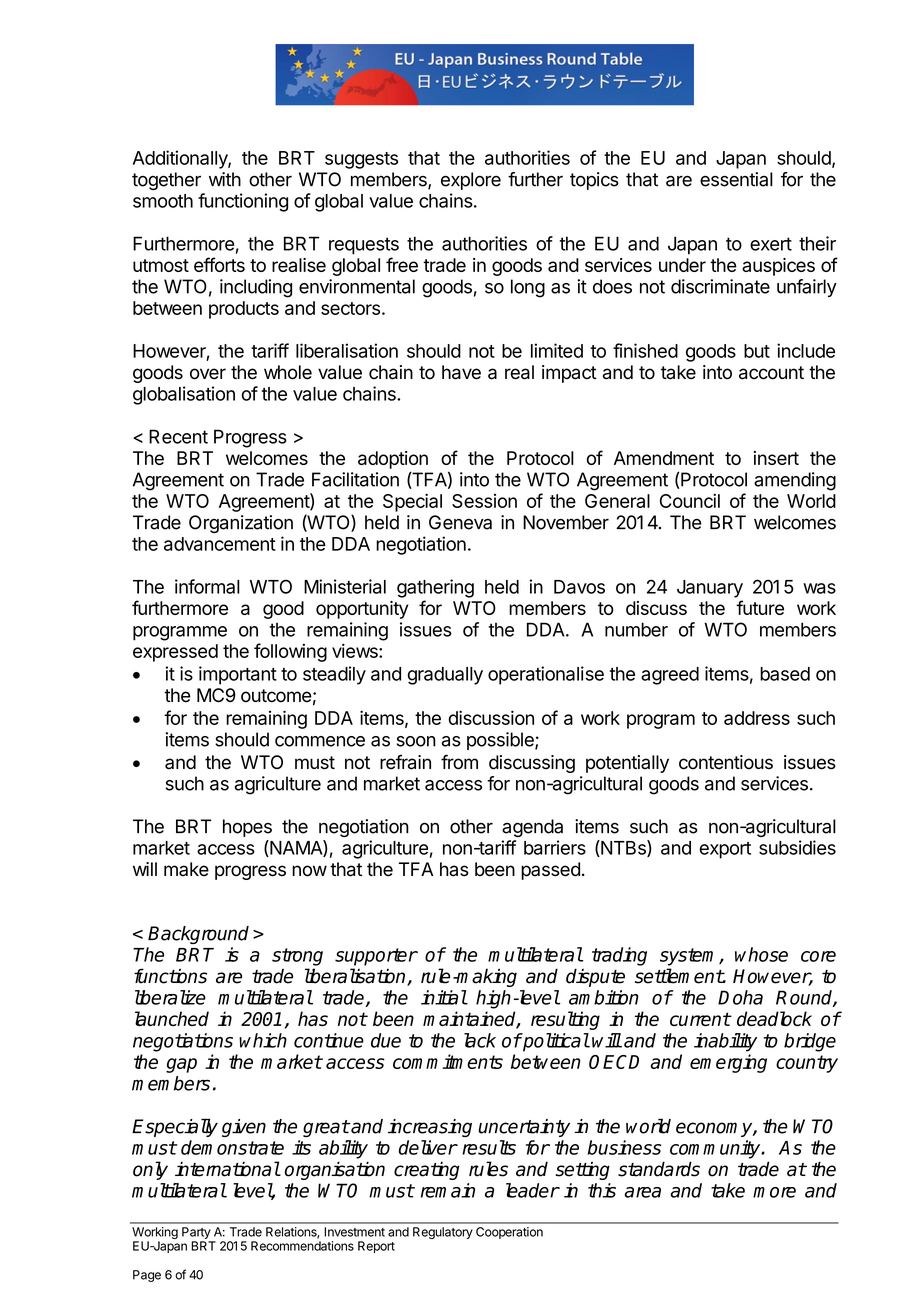 This screenshot has height=1308, width=924. I want to click on export, so click(725, 850).
